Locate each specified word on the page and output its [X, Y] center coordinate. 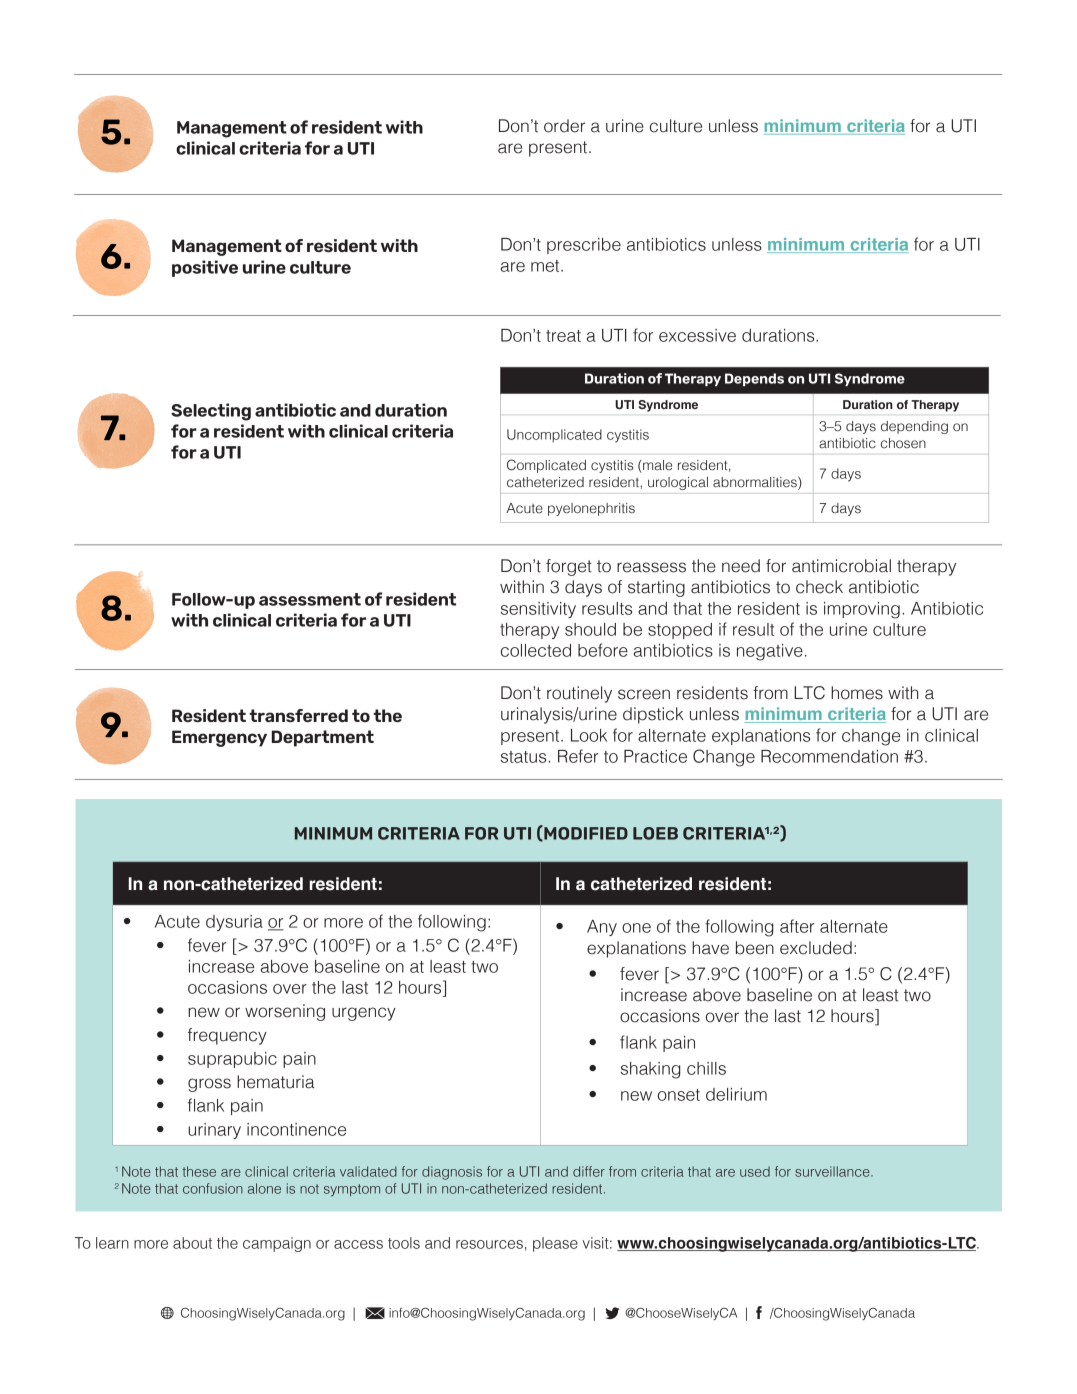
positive [205, 268]
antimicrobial [841, 566]
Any [602, 928]
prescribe [584, 246]
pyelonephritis [591, 509]
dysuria [234, 923]
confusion [213, 1188]
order [564, 126]
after [797, 926]
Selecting [211, 412]
